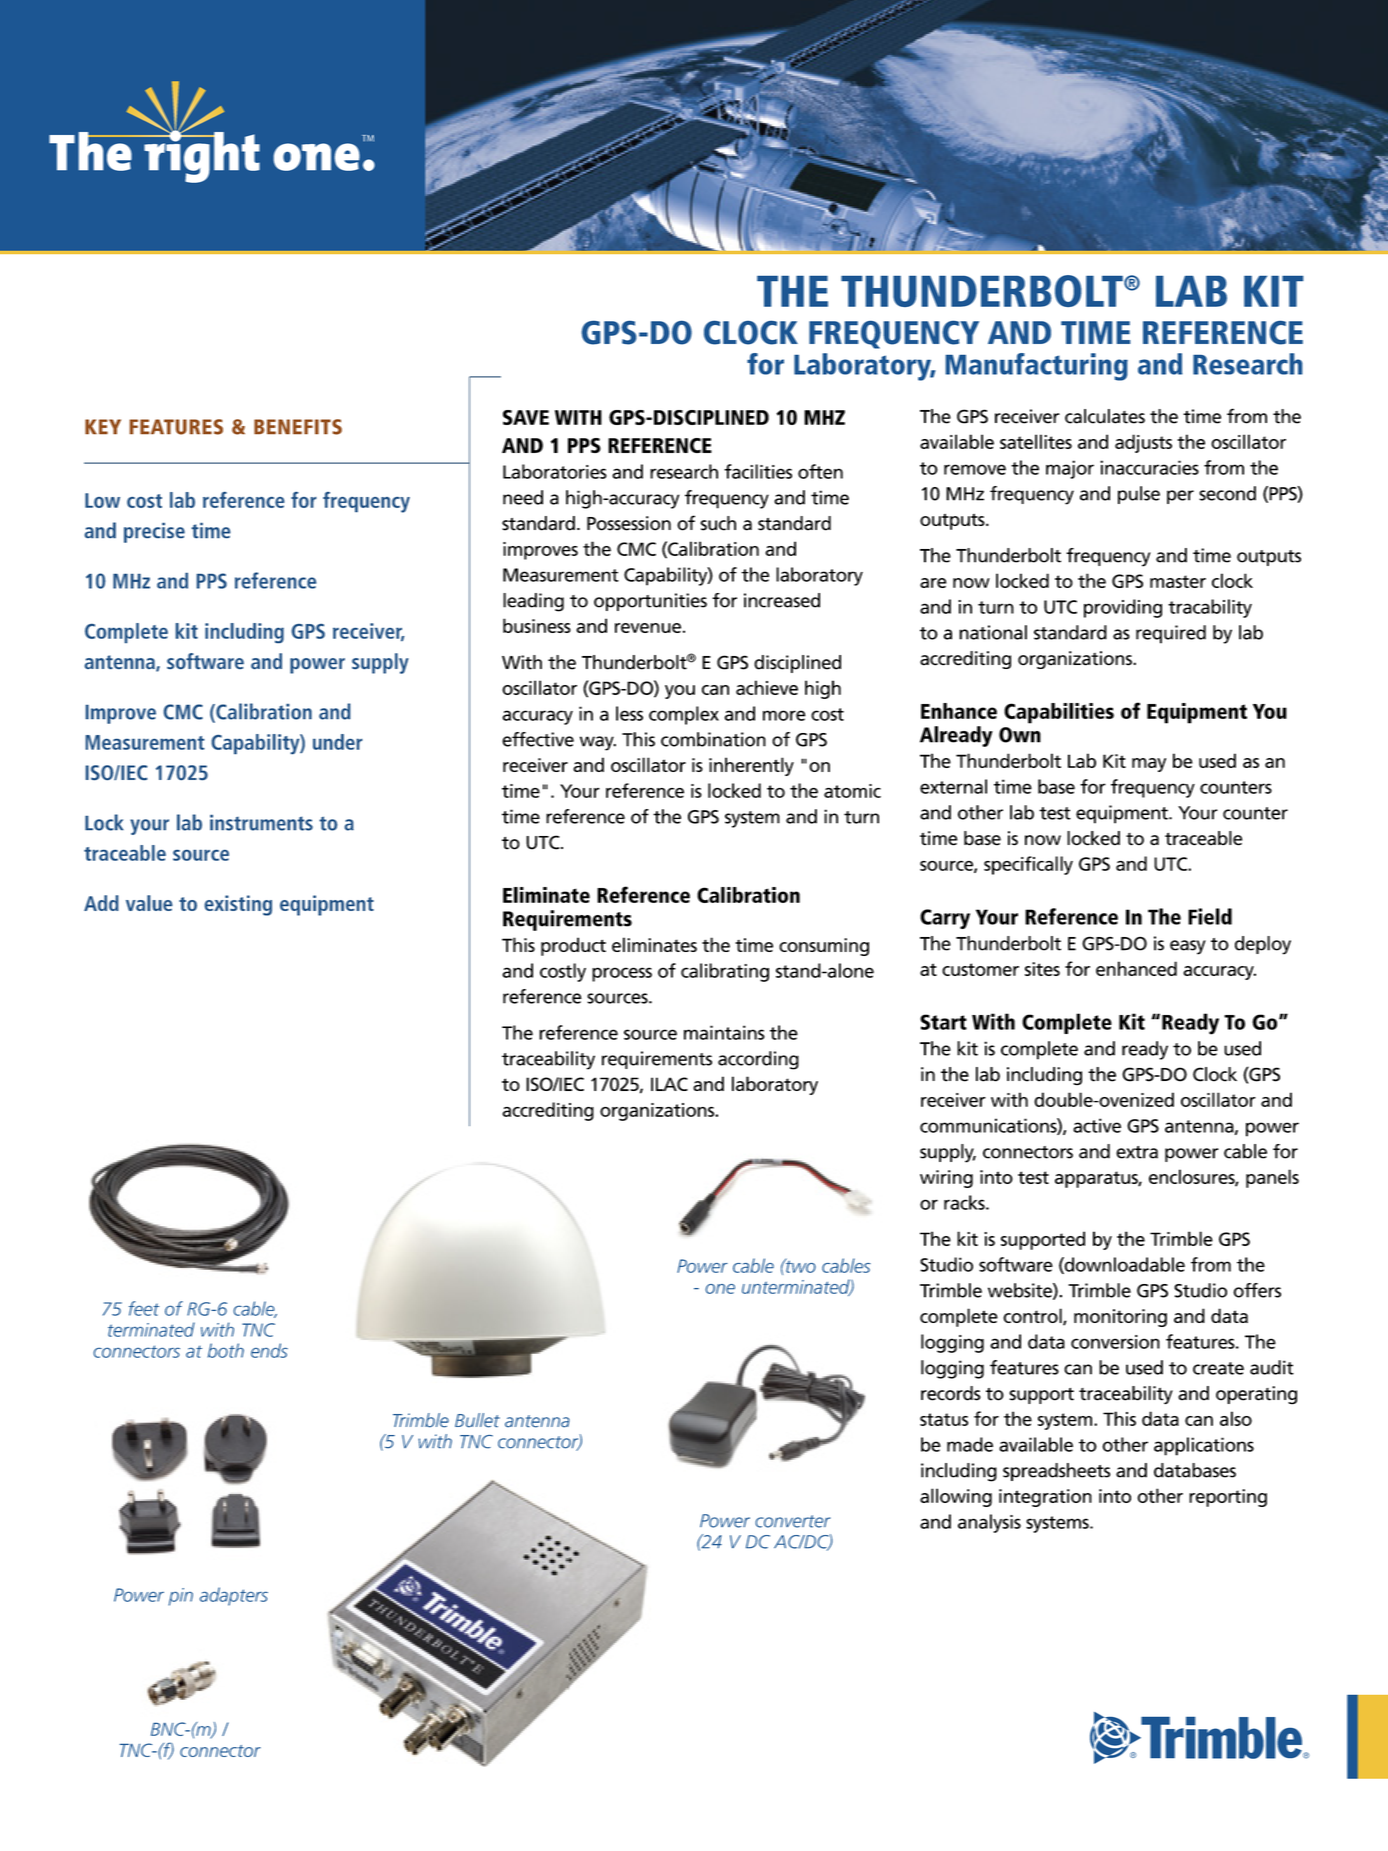 This screenshot has height=1851, width=1388. What do you see at coordinates (725, 972) in the screenshot?
I see `calibrating` at bounding box center [725, 972].
